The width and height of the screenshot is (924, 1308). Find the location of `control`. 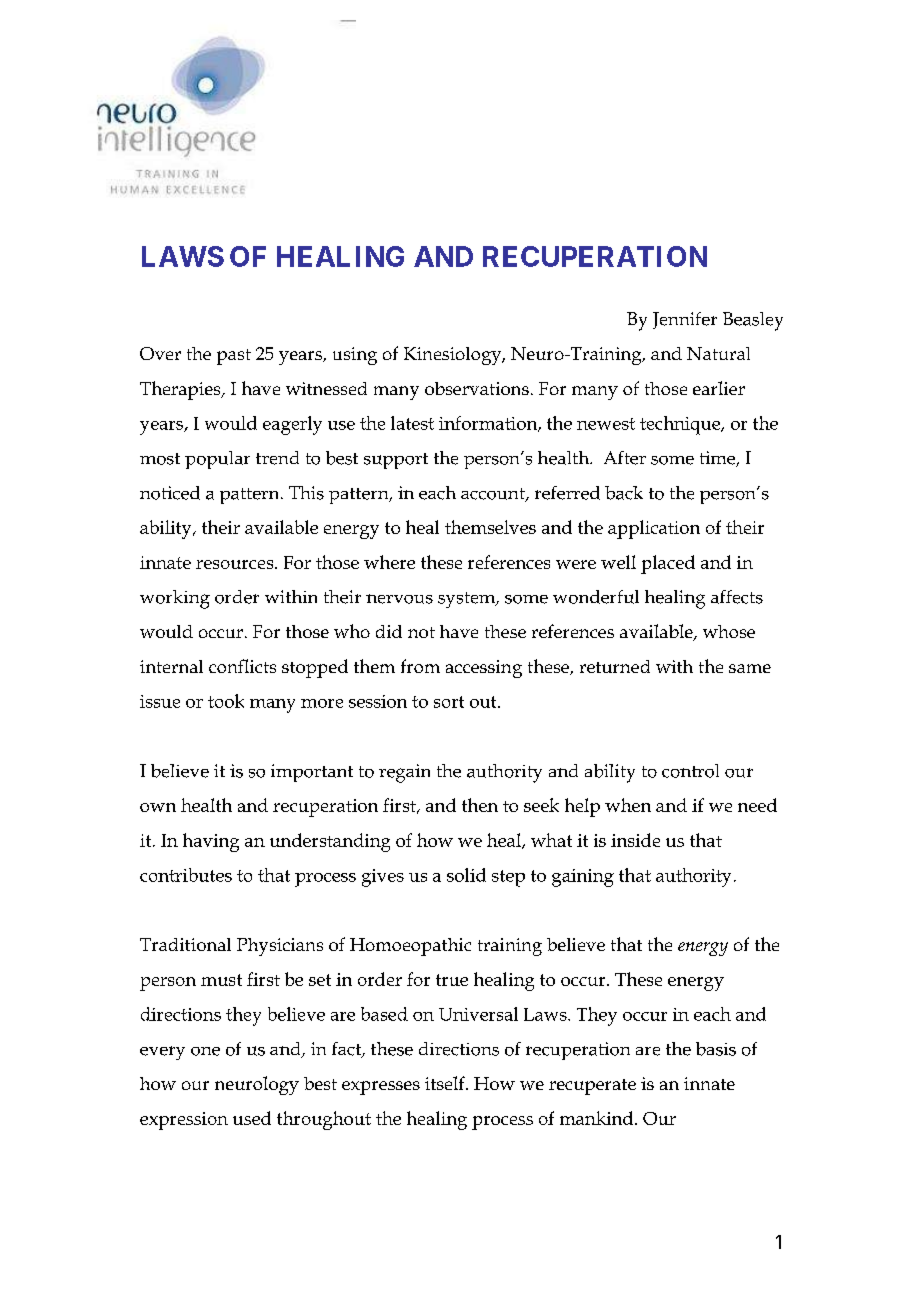

control is located at coordinates (690, 771).
